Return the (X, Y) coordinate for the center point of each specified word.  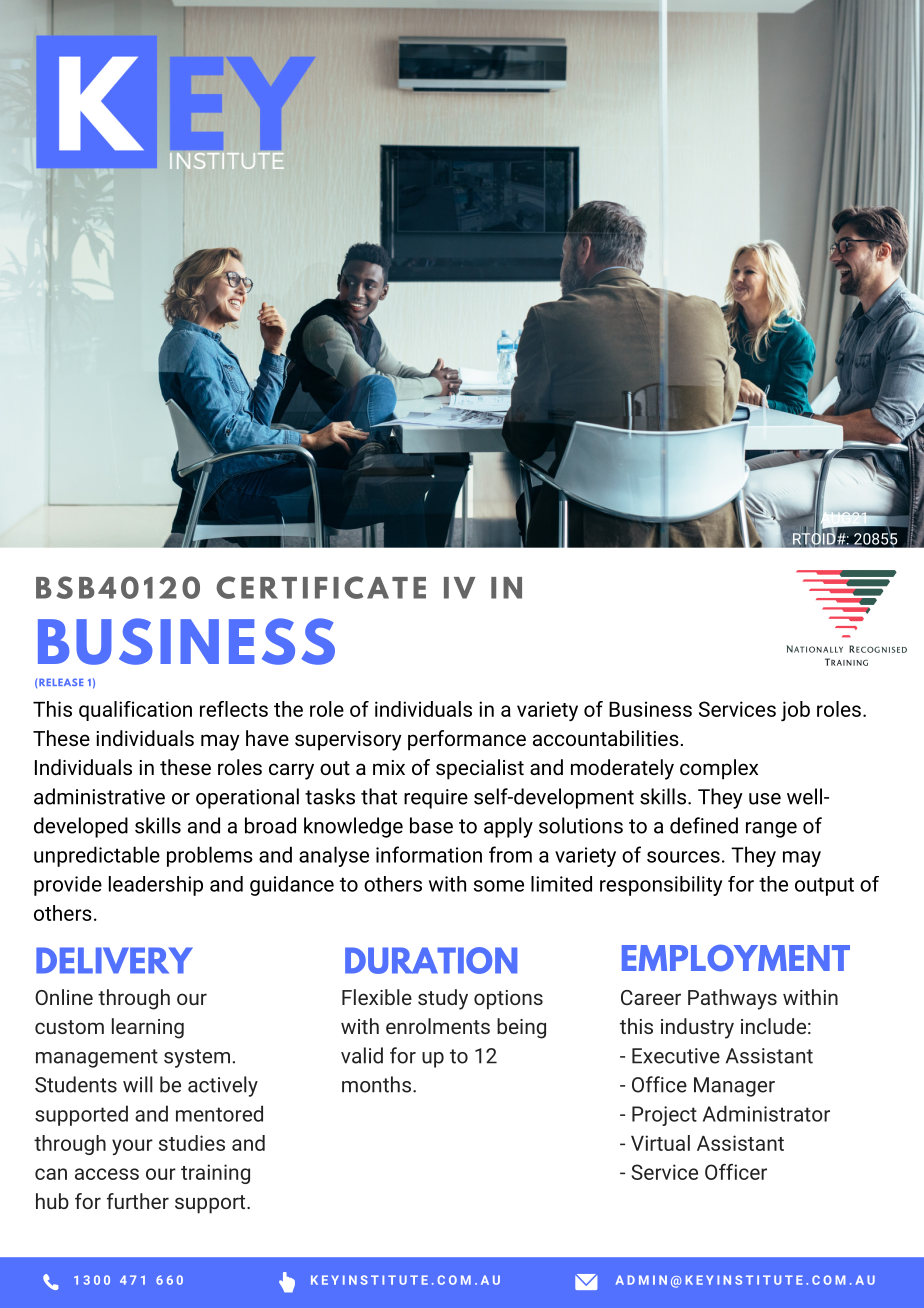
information (429, 854)
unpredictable (97, 856)
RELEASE (61, 682)
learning (148, 1028)
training (215, 1174)
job (795, 711)
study (443, 999)
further (138, 1201)
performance (467, 740)
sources (683, 857)
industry (697, 1028)
